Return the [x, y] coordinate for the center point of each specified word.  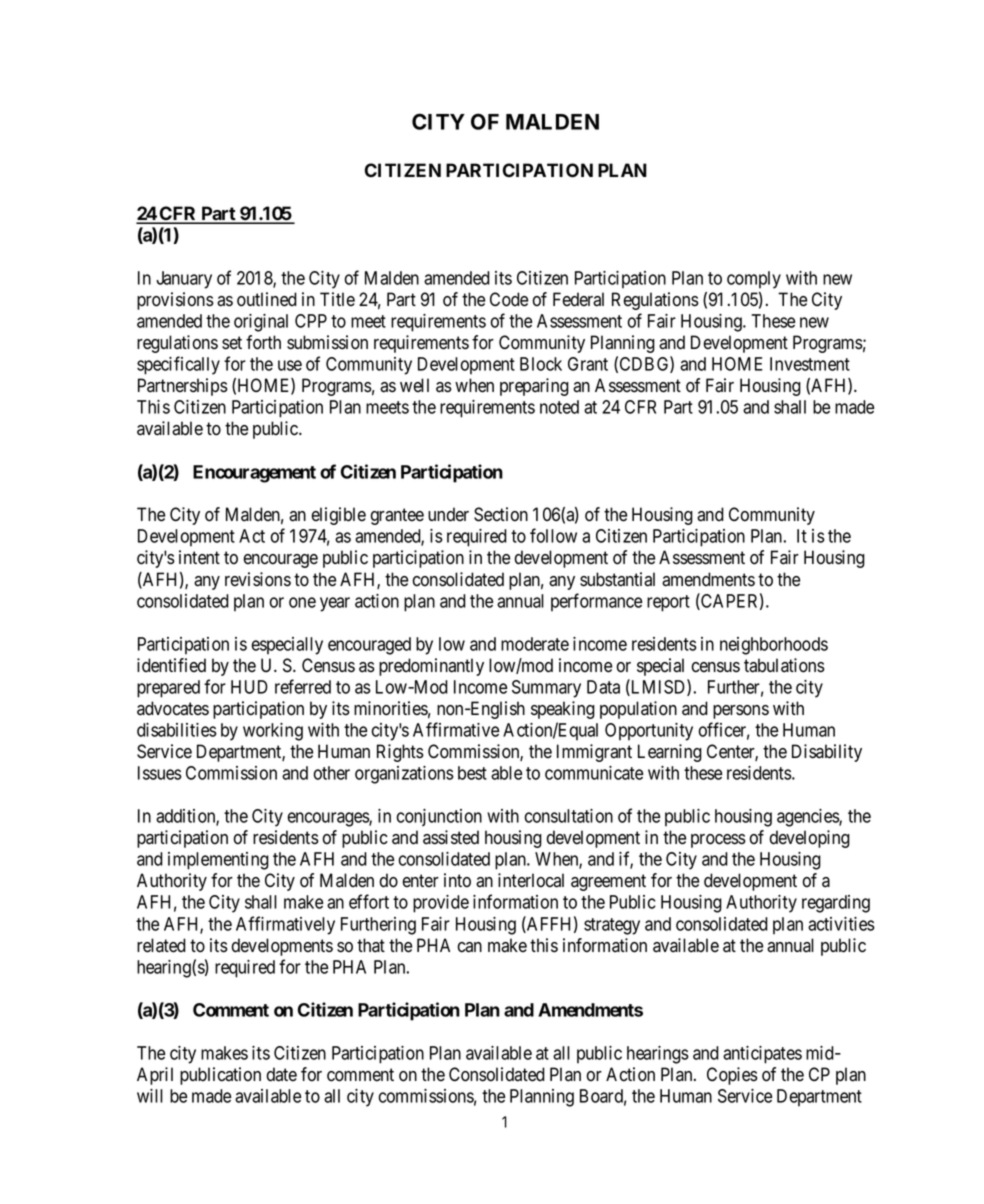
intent [199, 557]
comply [754, 280]
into [457, 880]
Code [509, 299]
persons [741, 712]
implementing [218, 861]
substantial [617, 579]
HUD [249, 687]
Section [501, 514]
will [150, 1096]
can [469, 947]
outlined [267, 299]
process [718, 841]
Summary [546, 689]
